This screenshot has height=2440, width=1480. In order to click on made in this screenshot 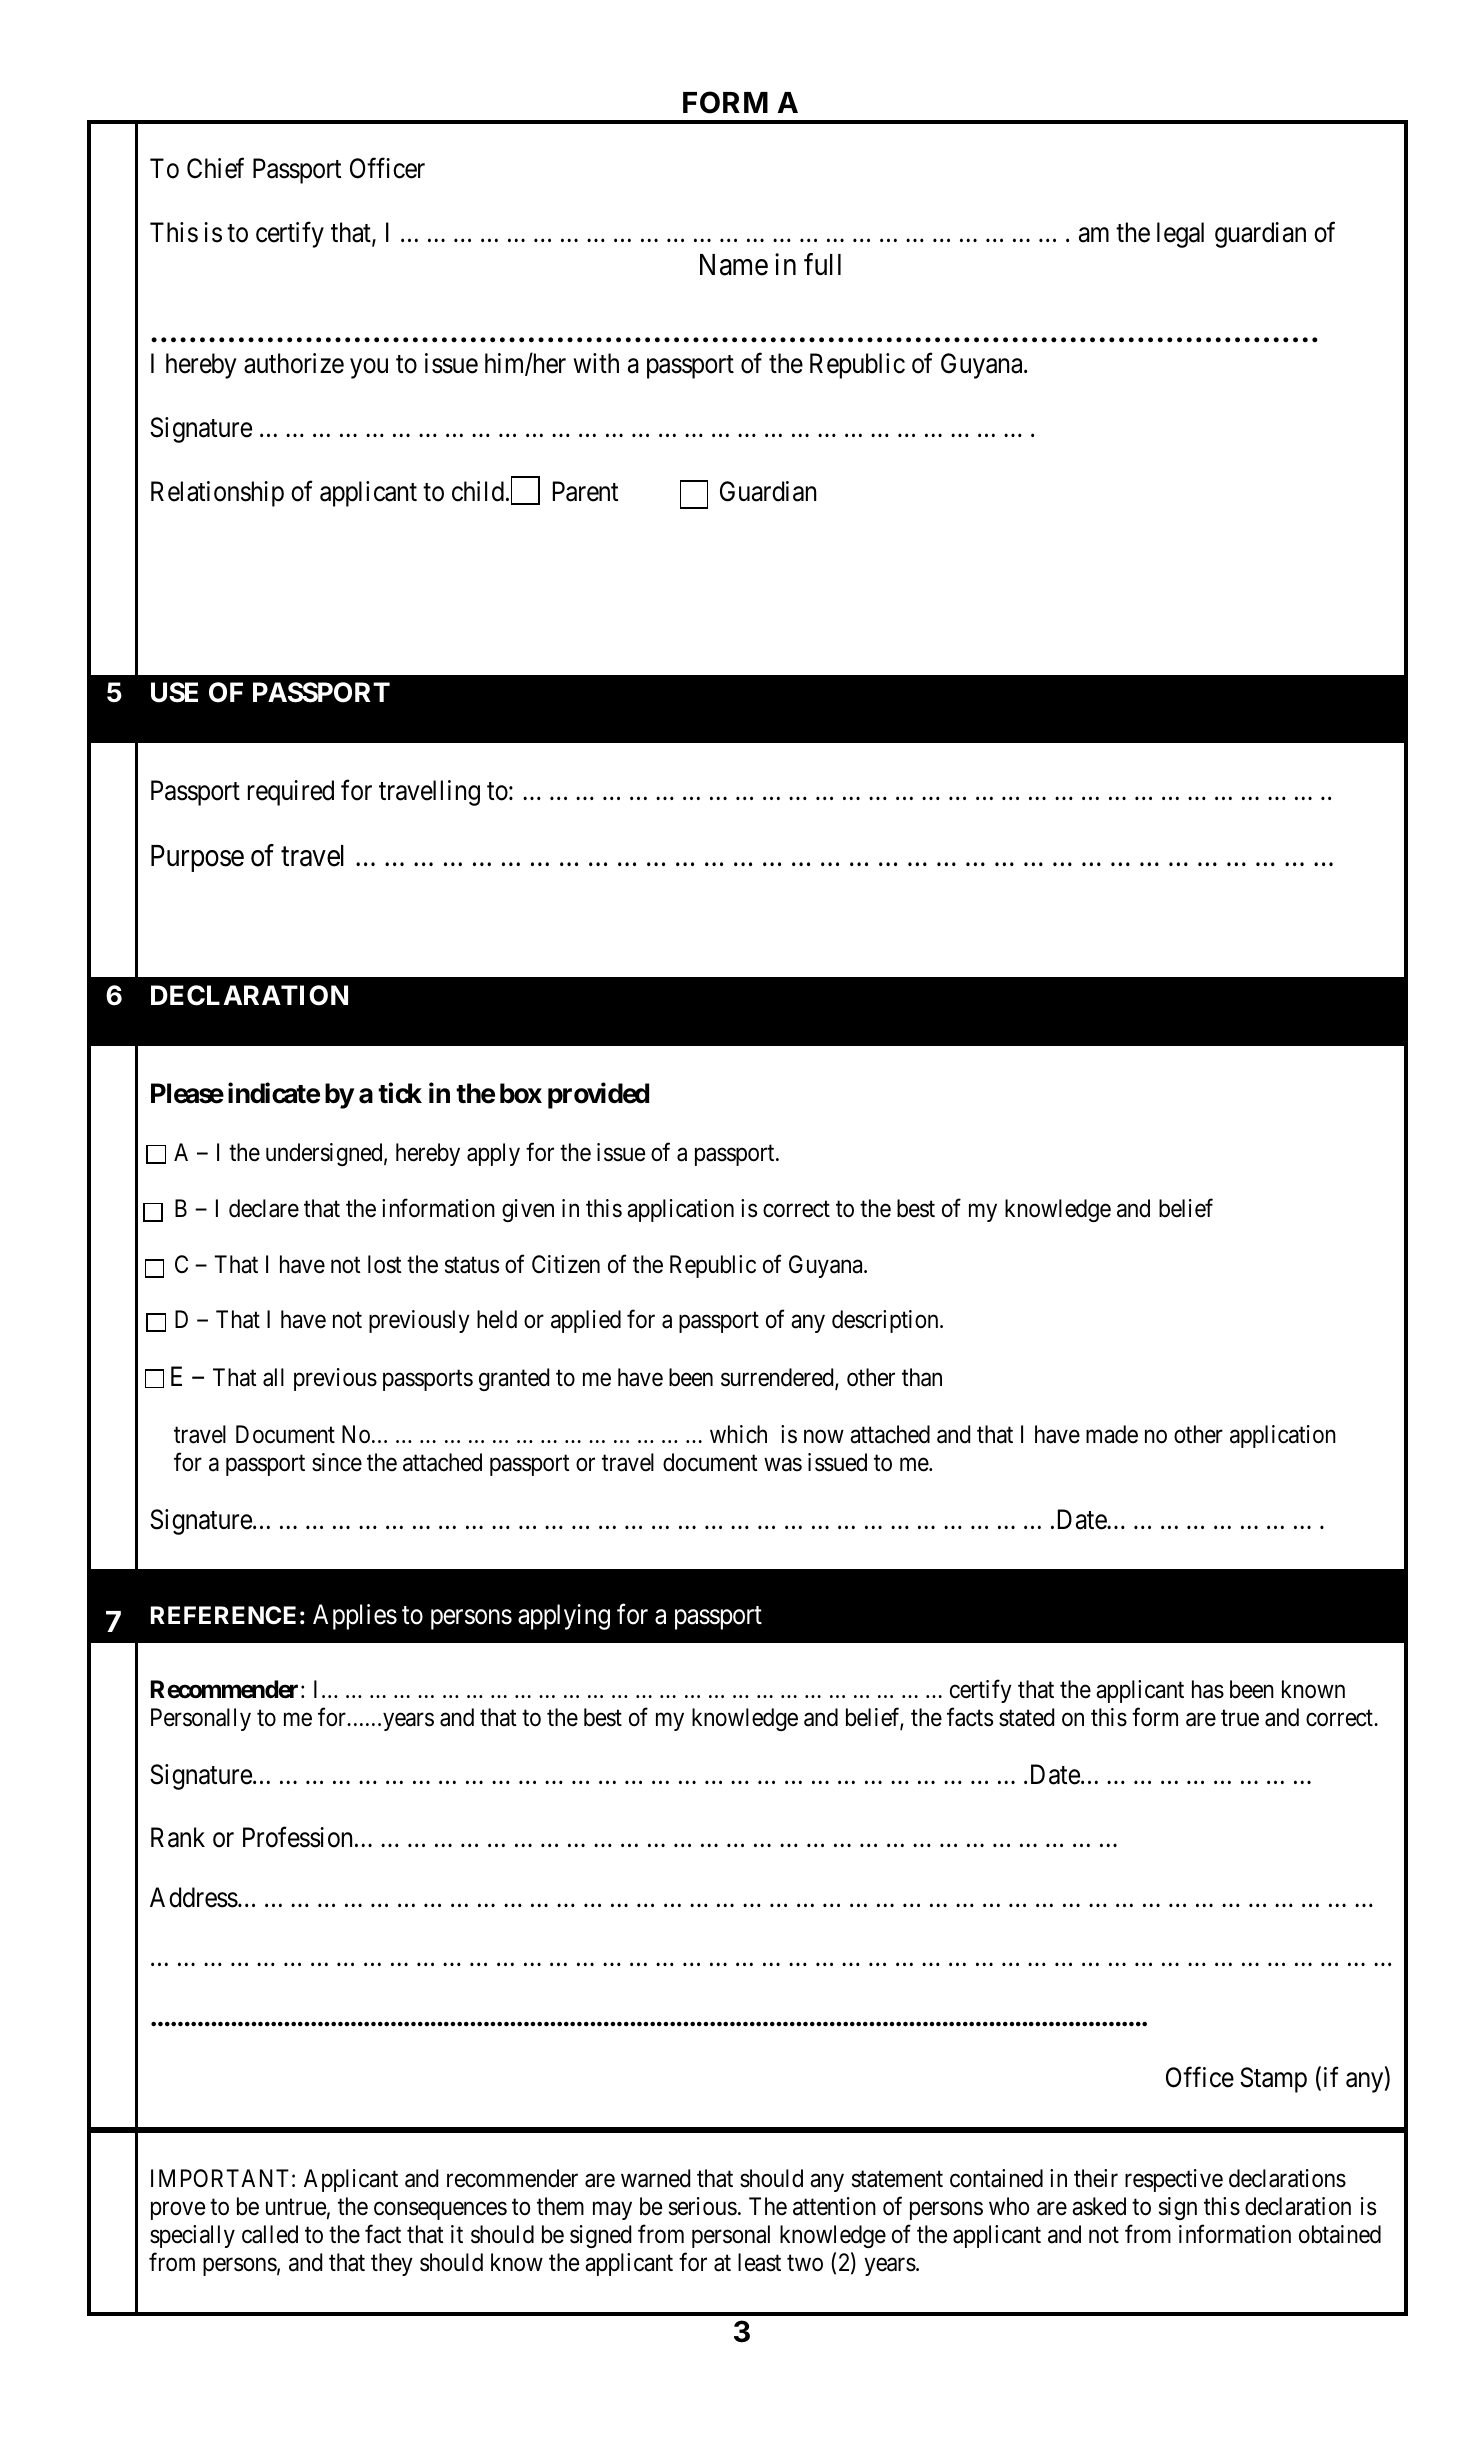, I will do `click(1112, 1434)`.
